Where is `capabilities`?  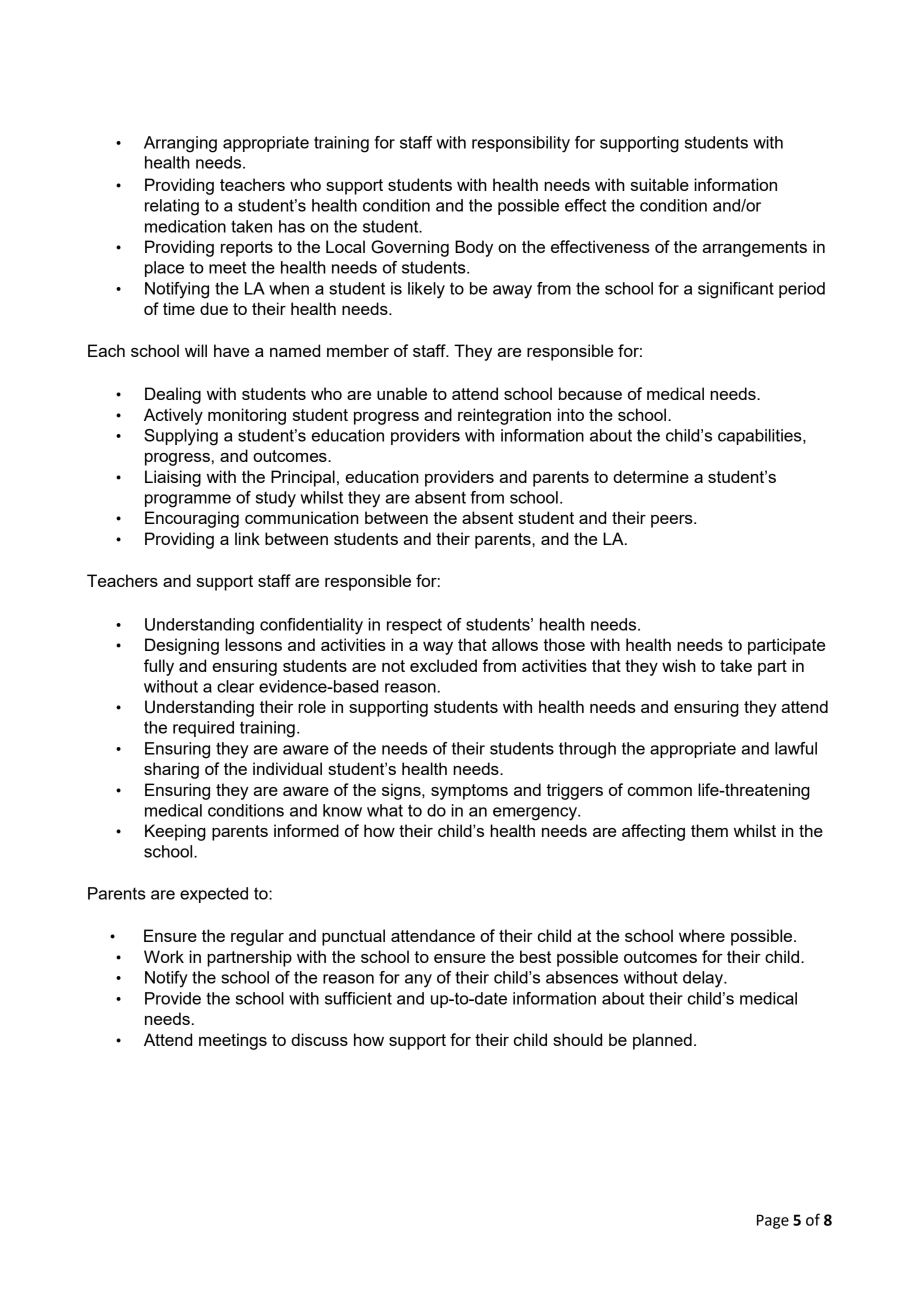
capabilities is located at coordinates (761, 437).
